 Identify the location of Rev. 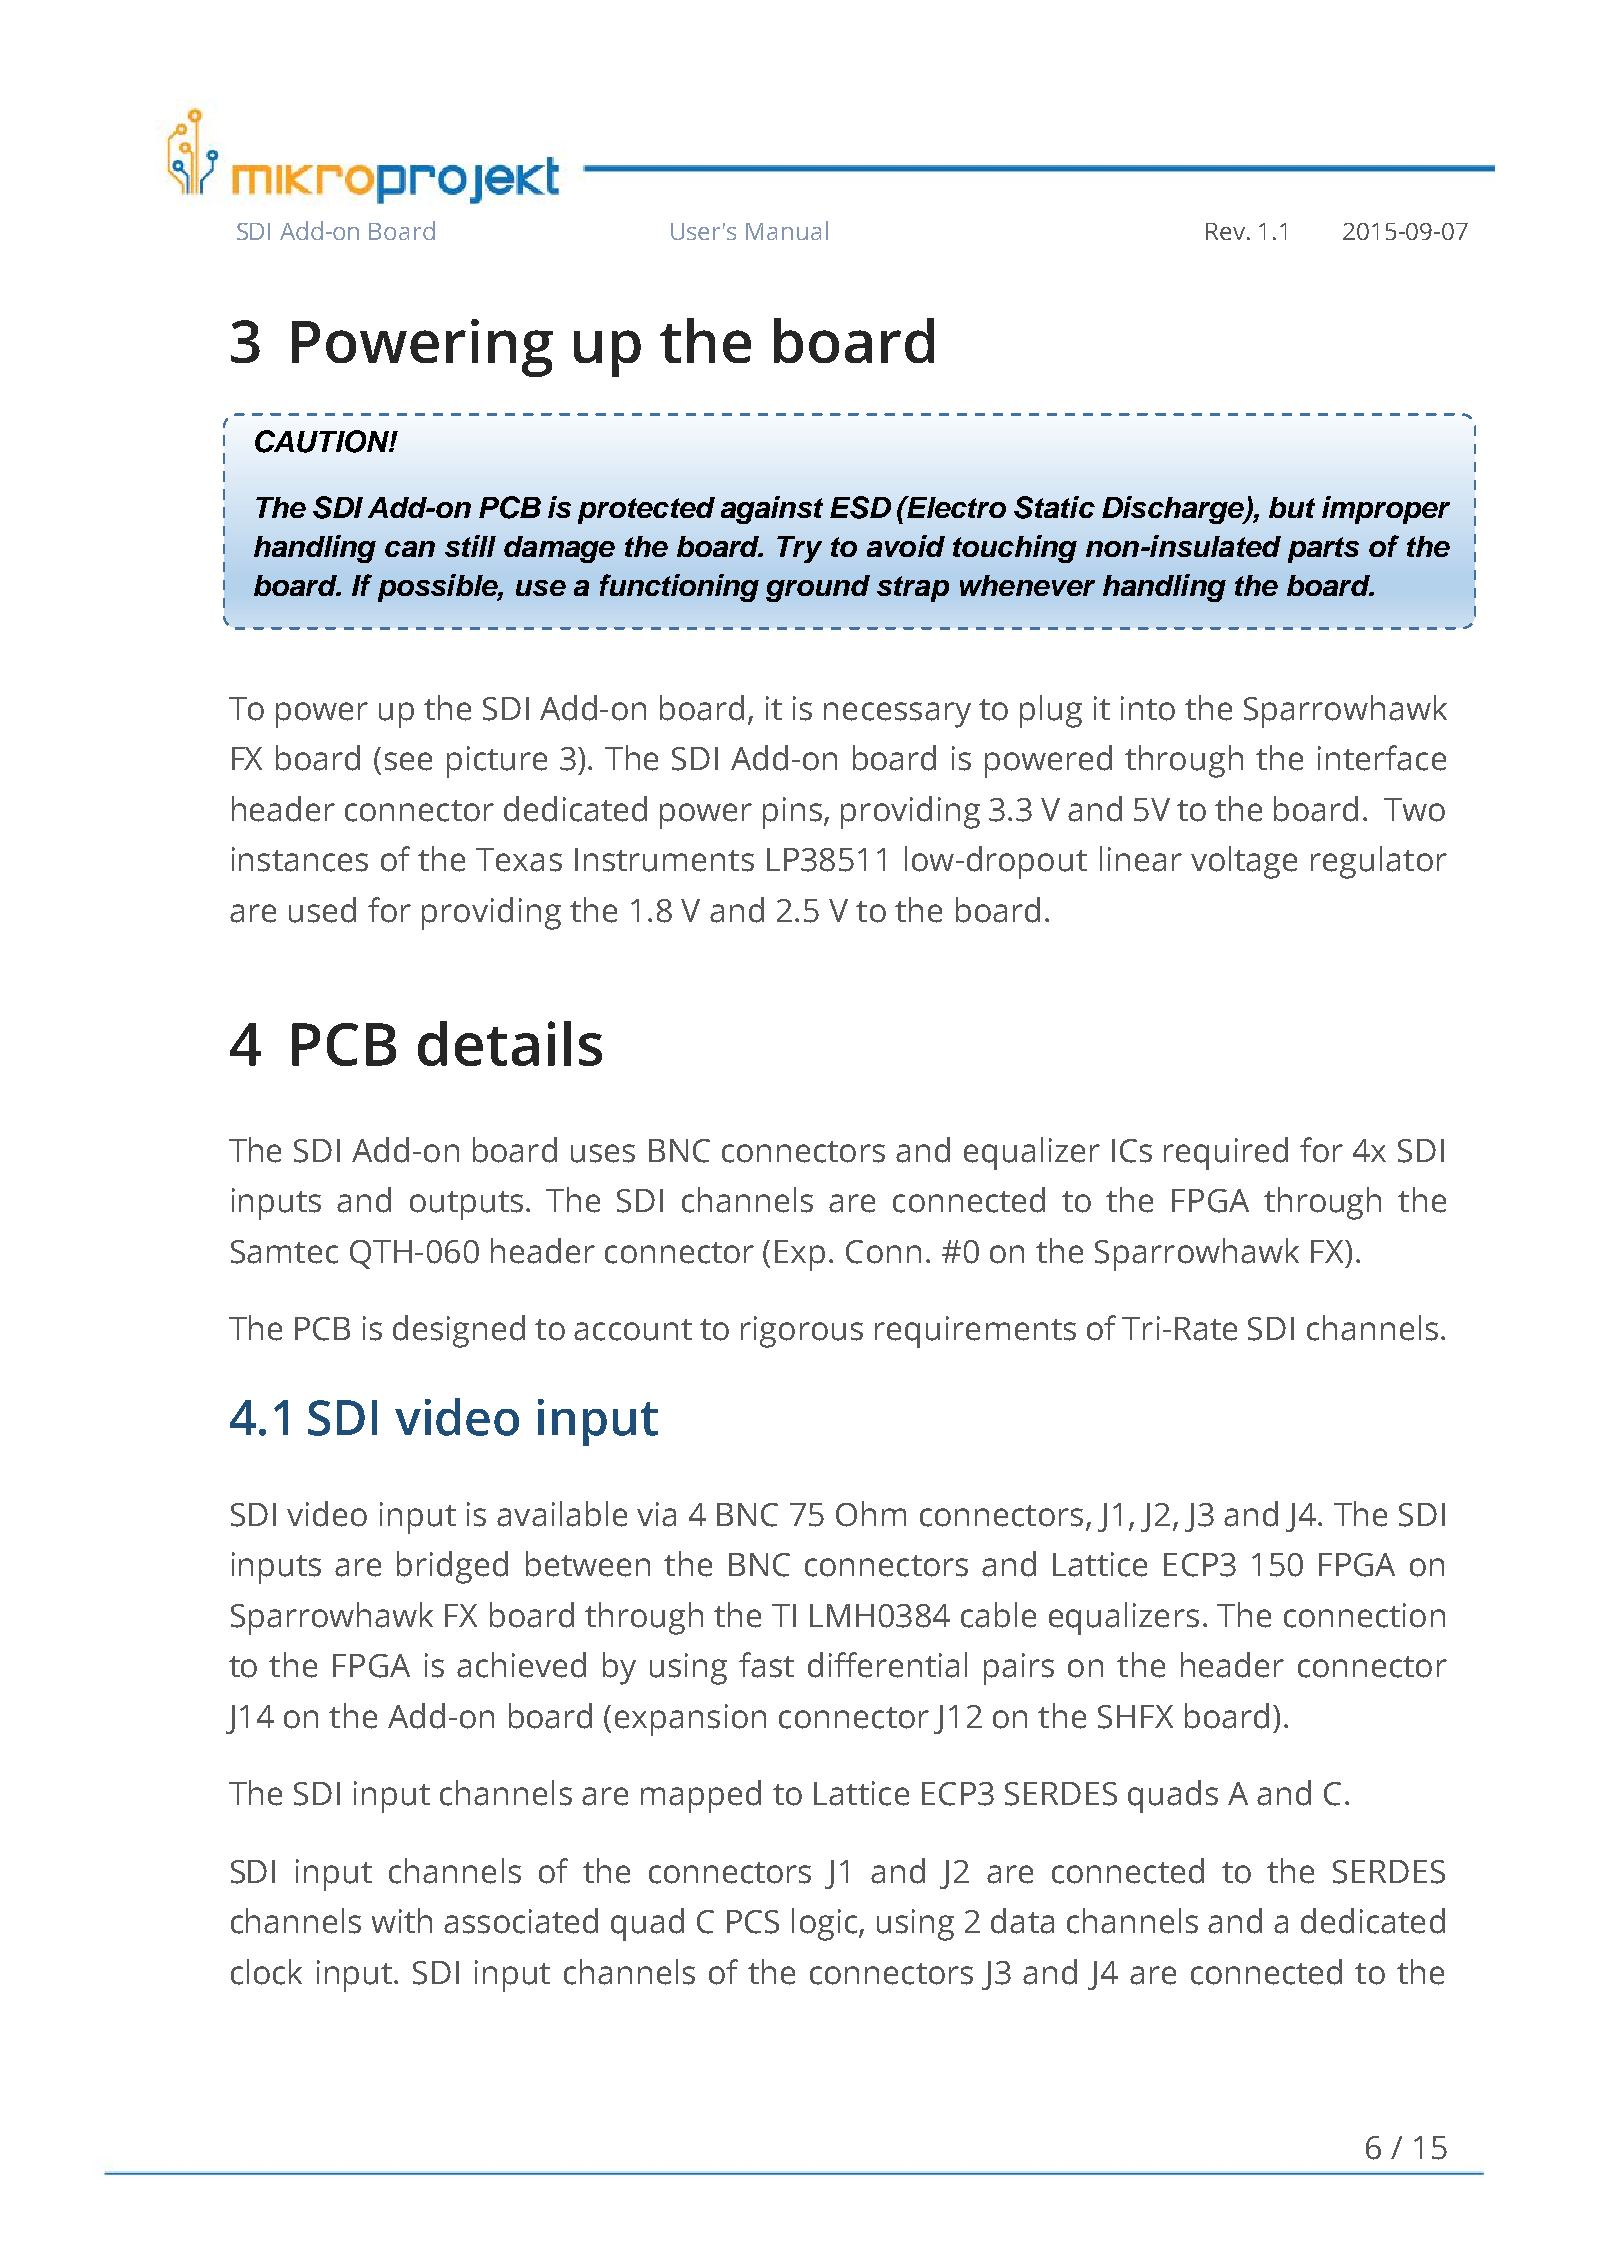
(1225, 231).
